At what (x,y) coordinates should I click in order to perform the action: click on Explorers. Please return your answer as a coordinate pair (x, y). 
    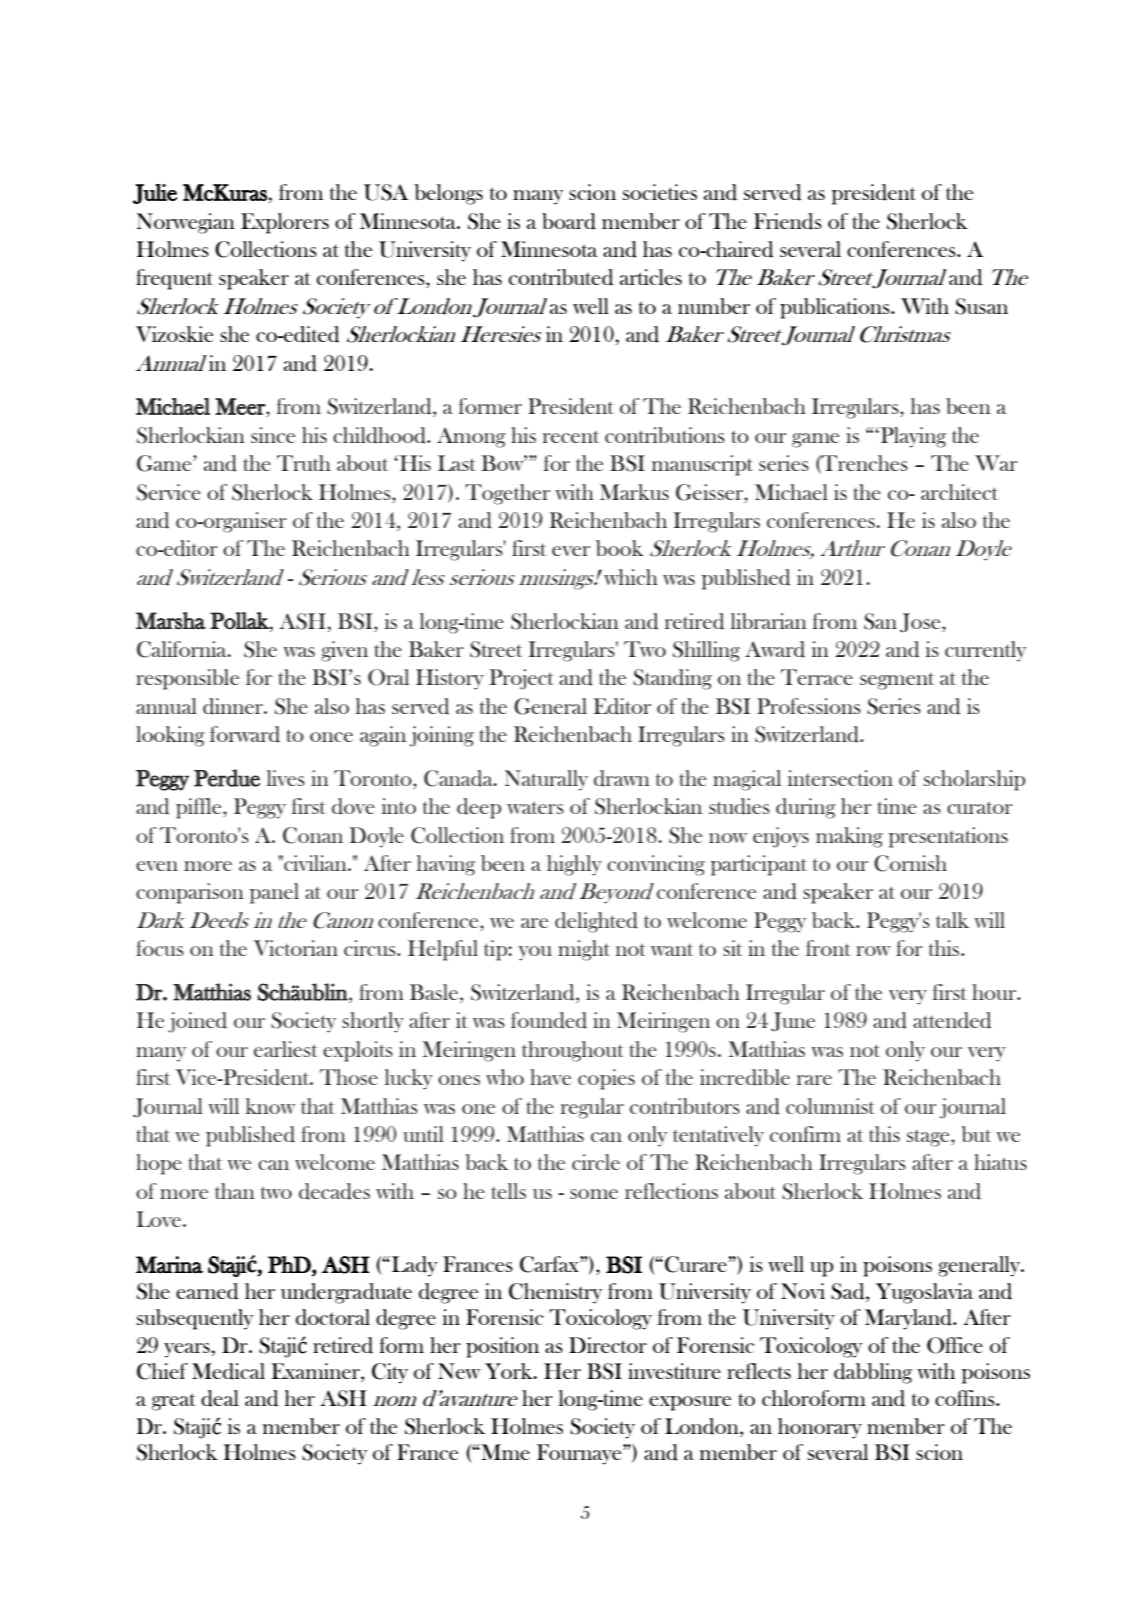
    Looking at the image, I should click on (285, 223).
